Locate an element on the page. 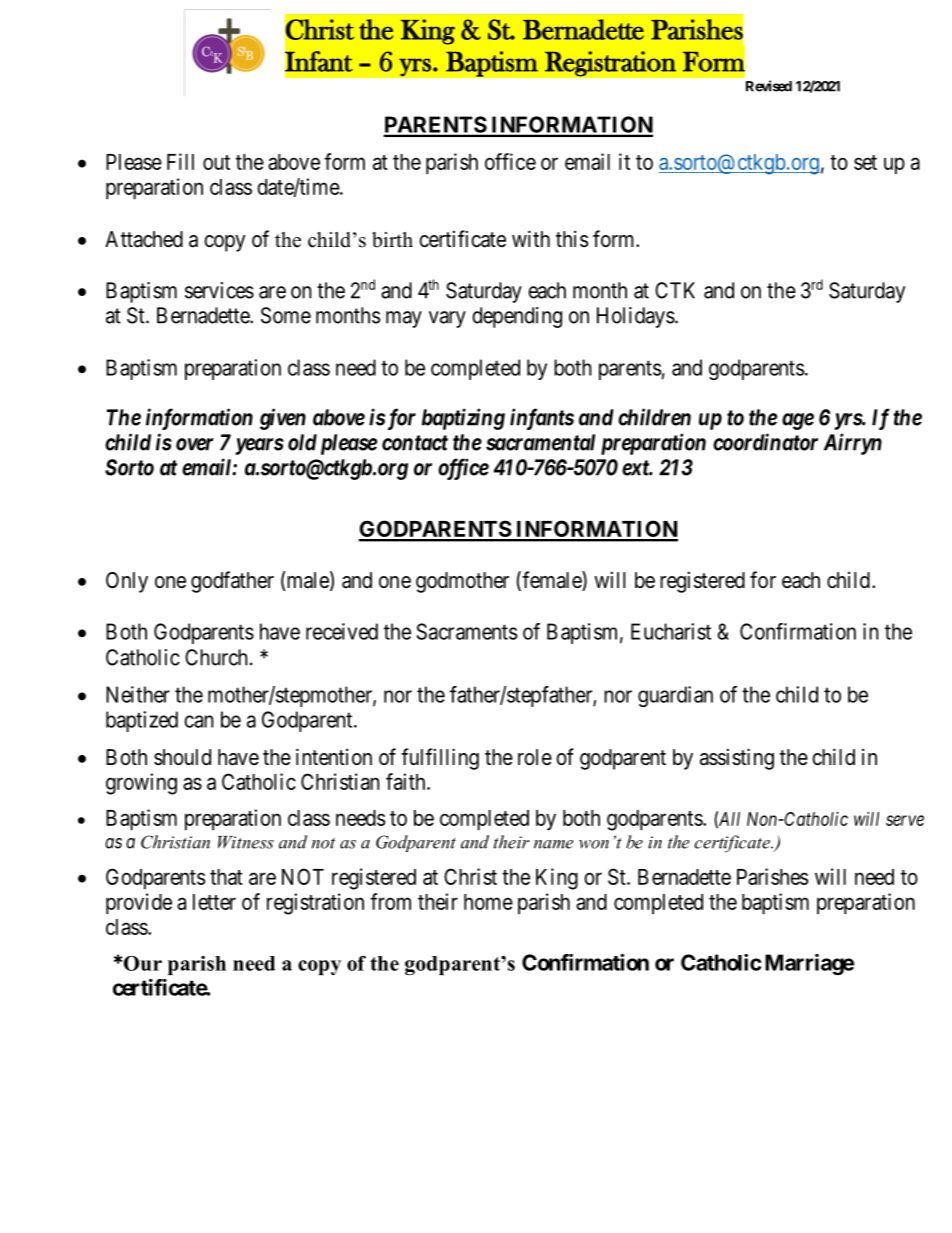 Image resolution: width=952 pixels, height=1233 pixels. Revised is located at coordinates (769, 86).
